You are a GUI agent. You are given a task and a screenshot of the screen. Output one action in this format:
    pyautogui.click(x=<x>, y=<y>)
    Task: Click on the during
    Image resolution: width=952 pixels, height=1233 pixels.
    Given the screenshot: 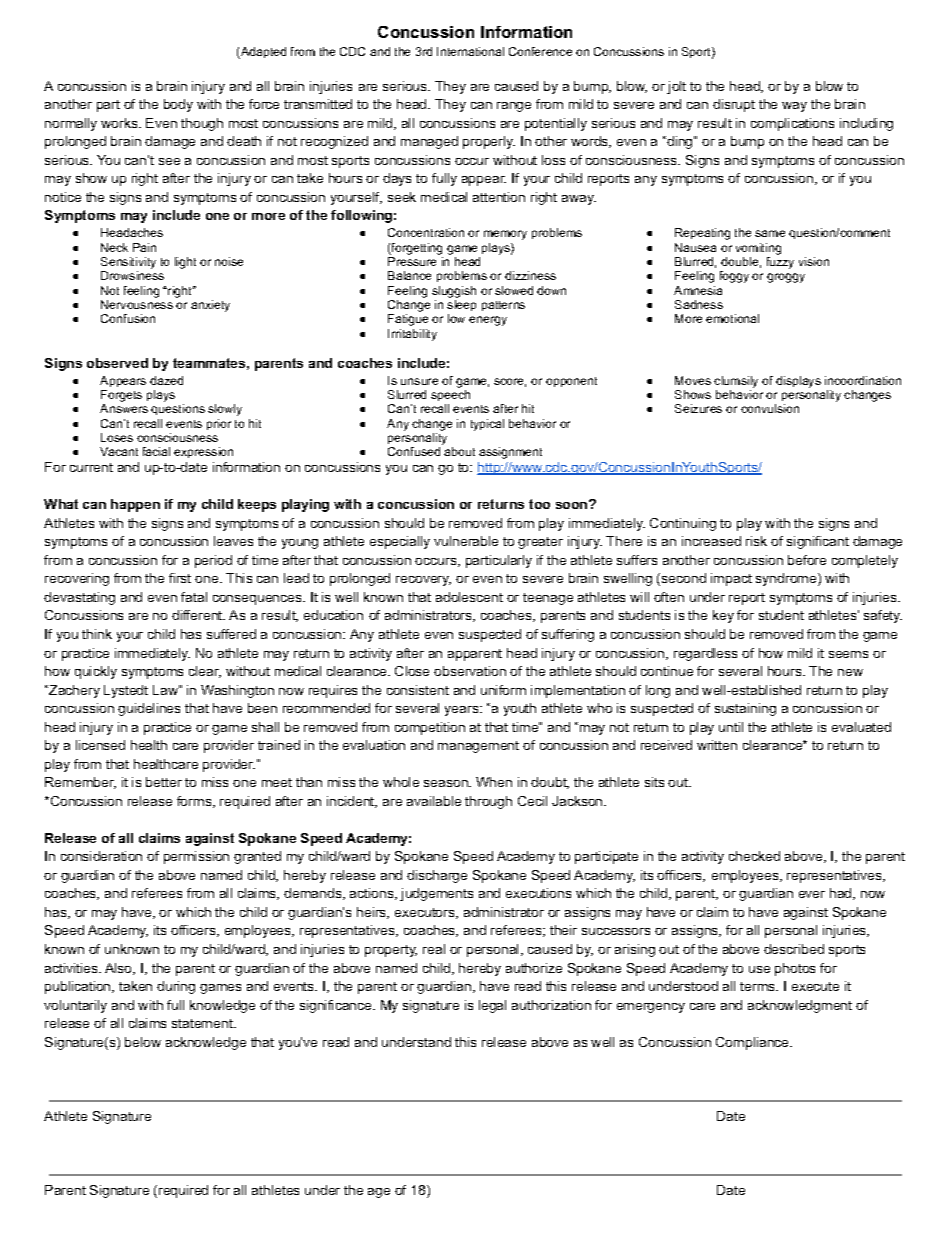 What is the action you would take?
    pyautogui.click(x=176, y=987)
